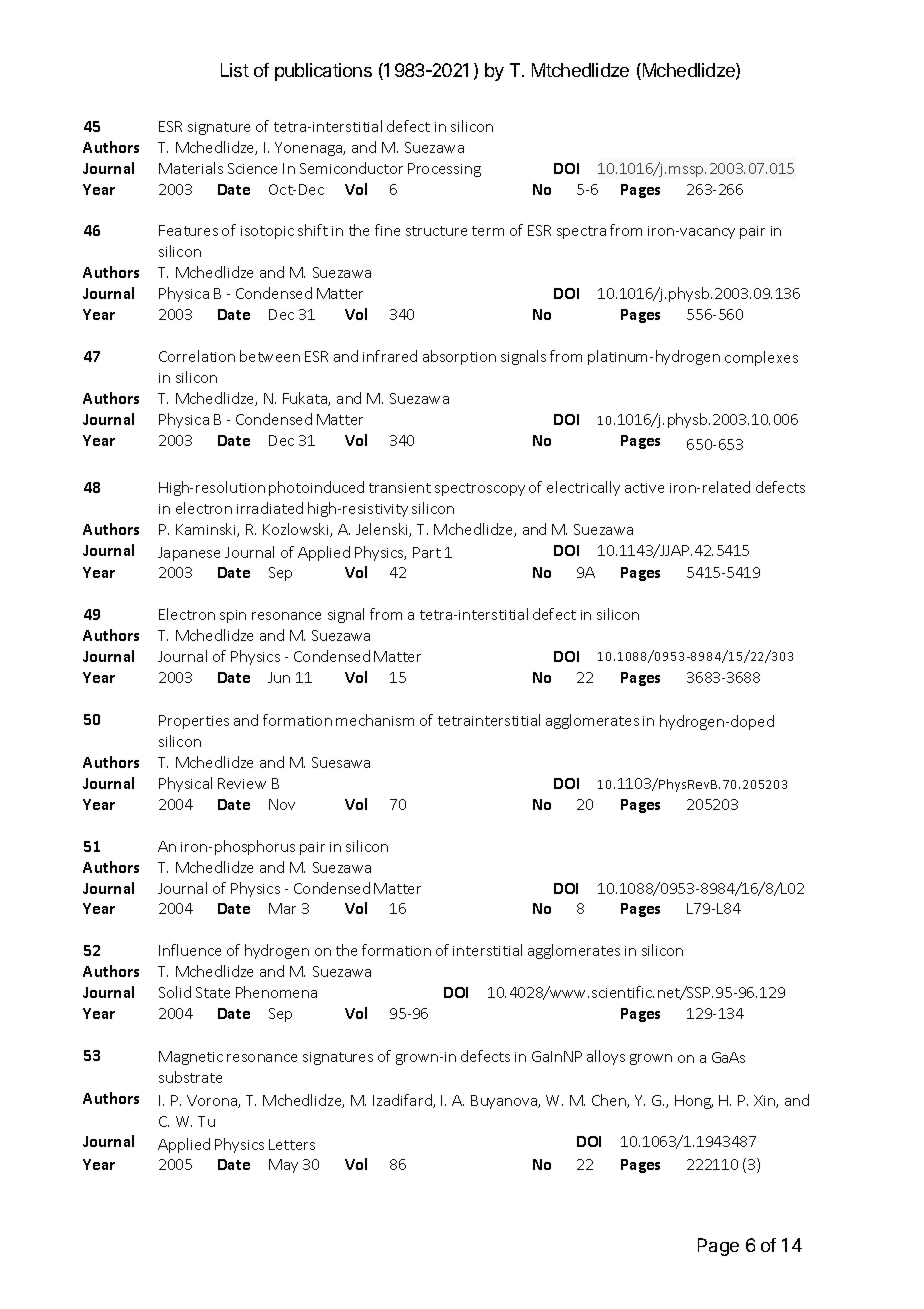  What do you see at coordinates (194, 722) in the document?
I see `Properties` at bounding box center [194, 722].
